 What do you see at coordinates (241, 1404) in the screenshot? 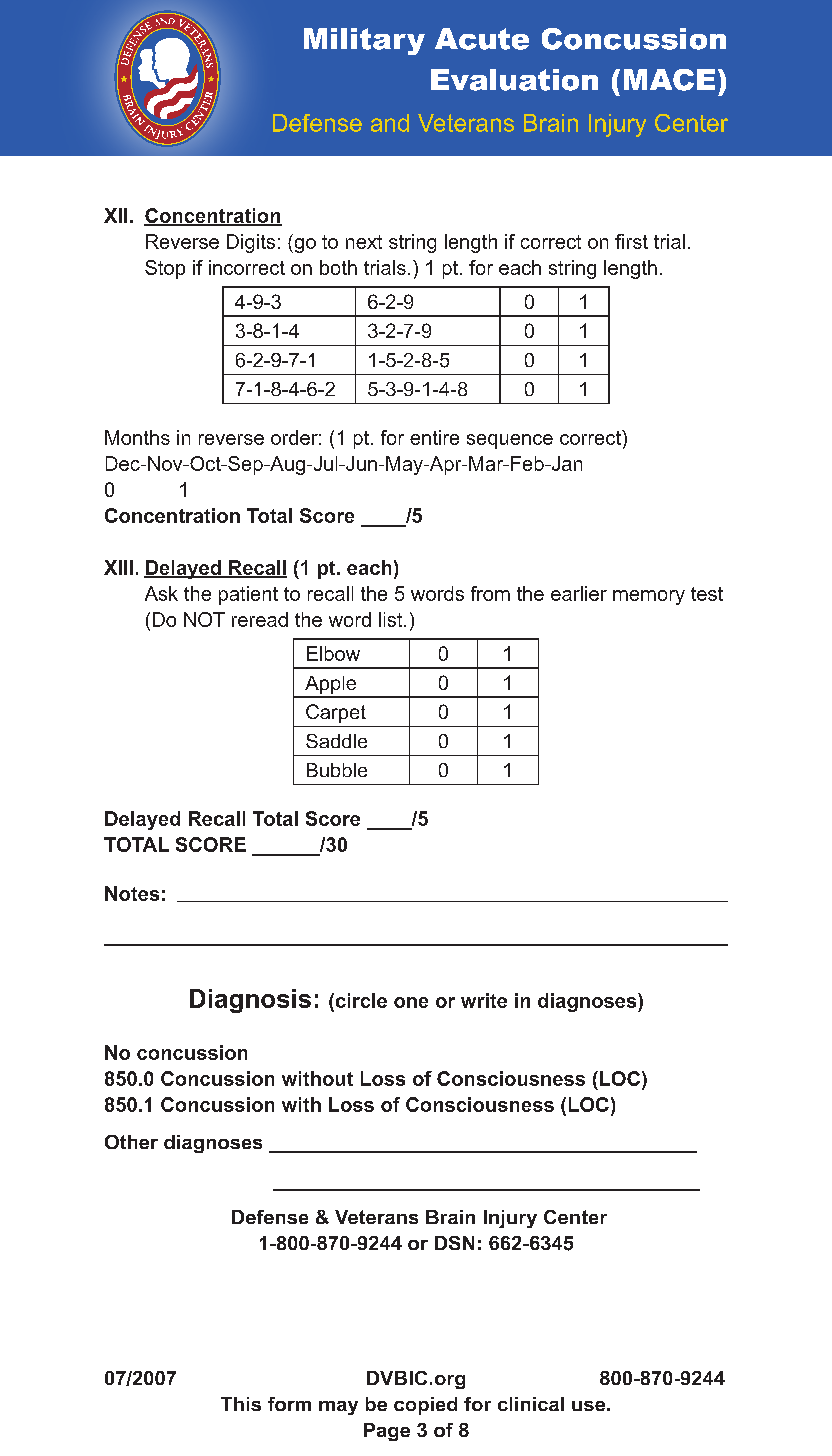
I see `This` at bounding box center [241, 1404].
